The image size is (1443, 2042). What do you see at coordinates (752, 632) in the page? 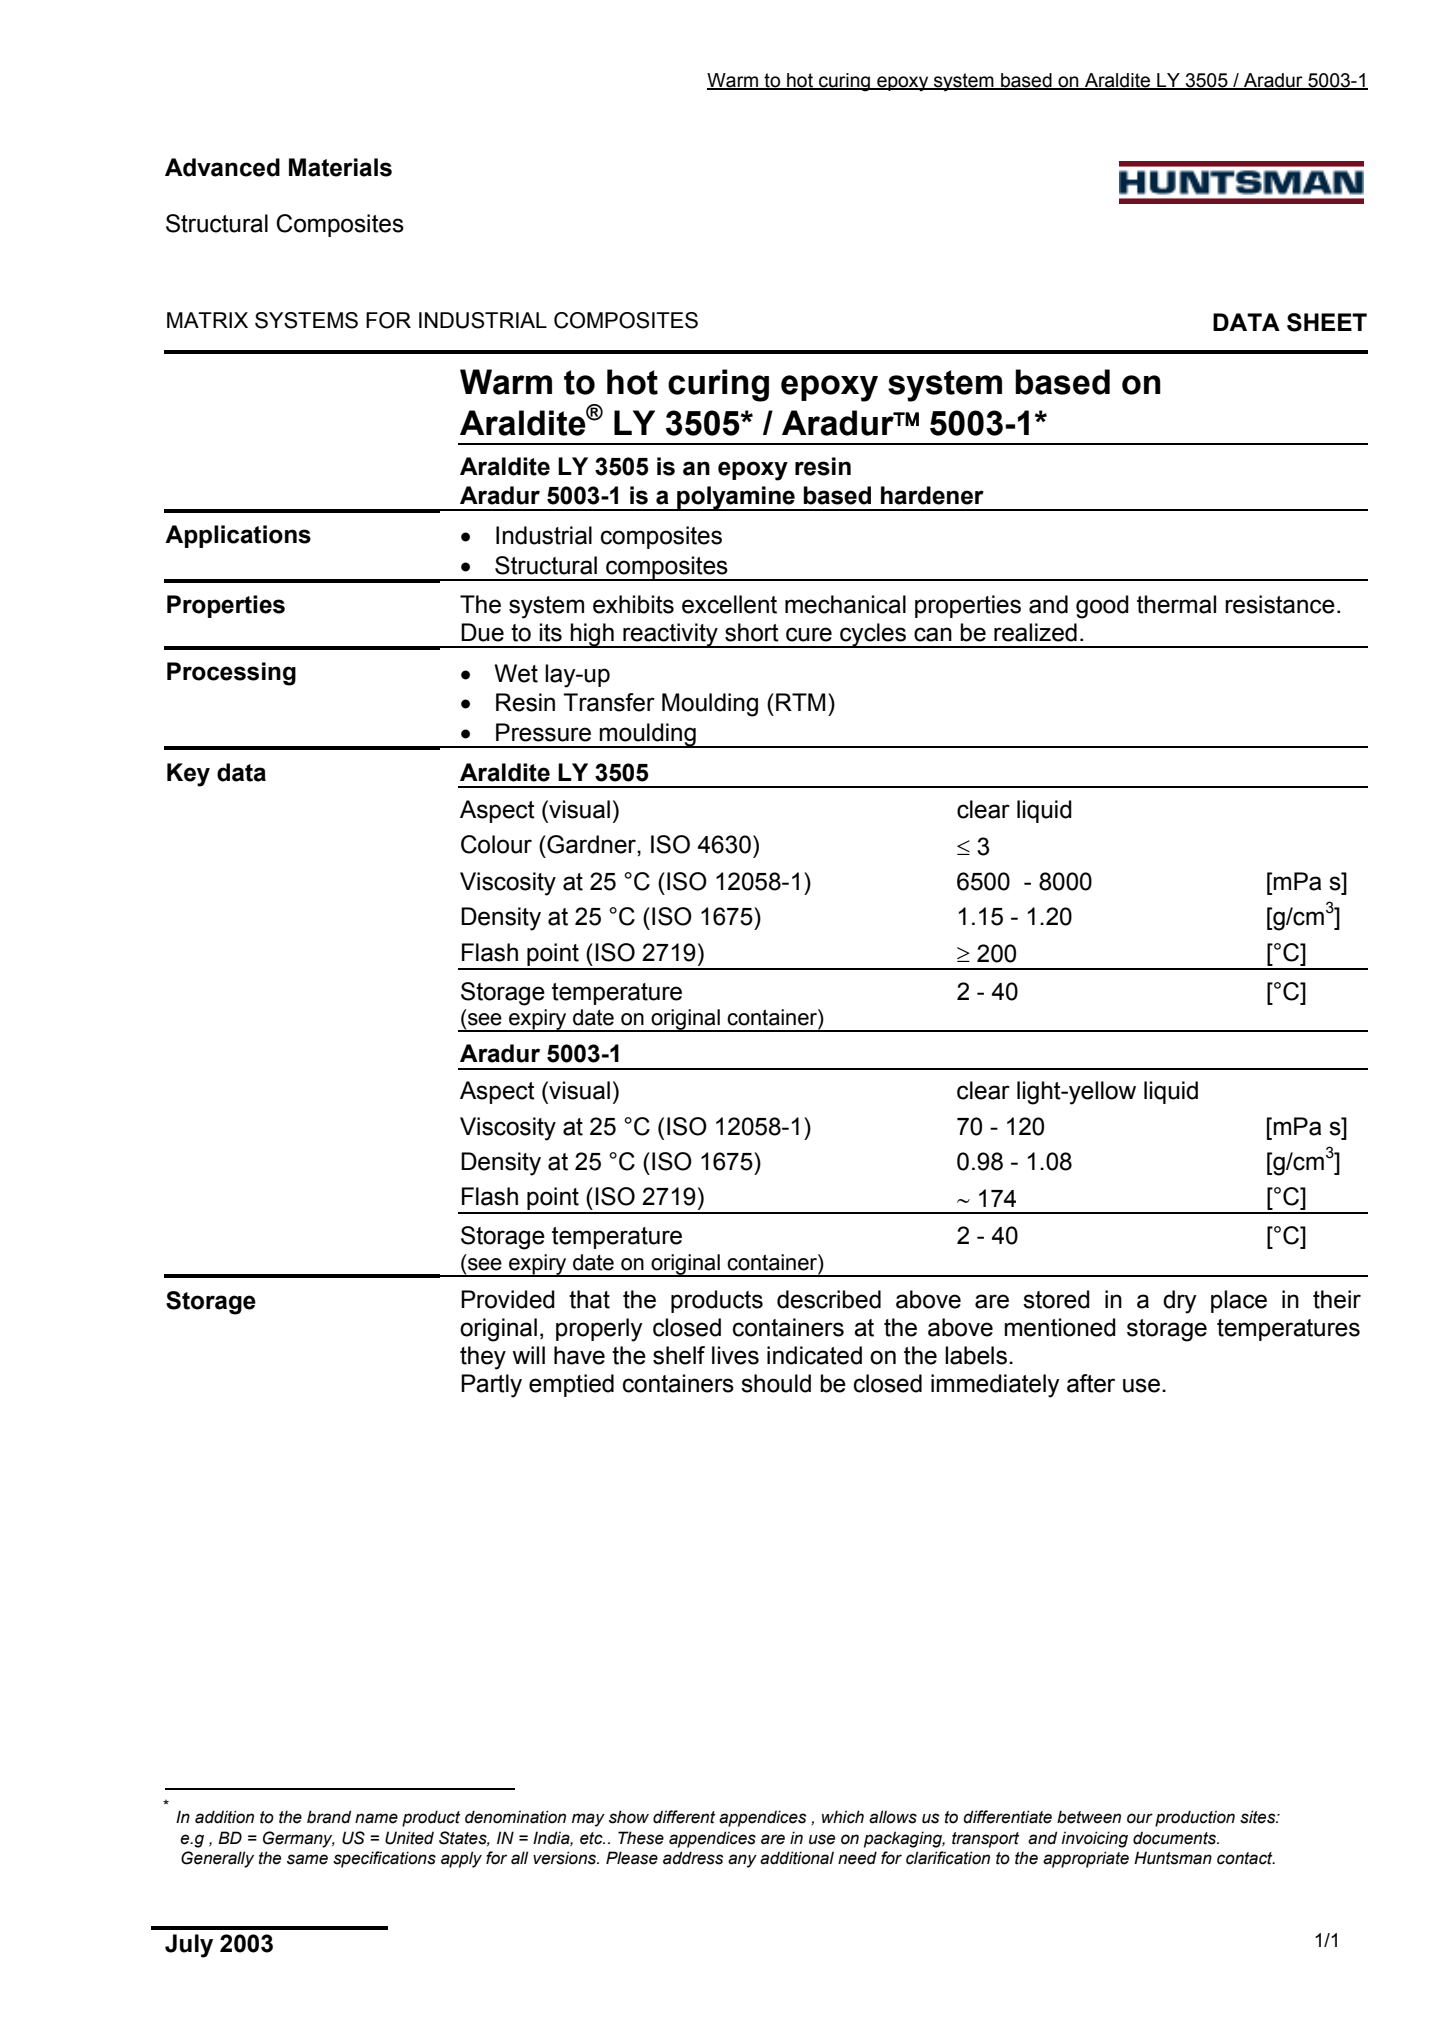
I see `short` at bounding box center [752, 632].
